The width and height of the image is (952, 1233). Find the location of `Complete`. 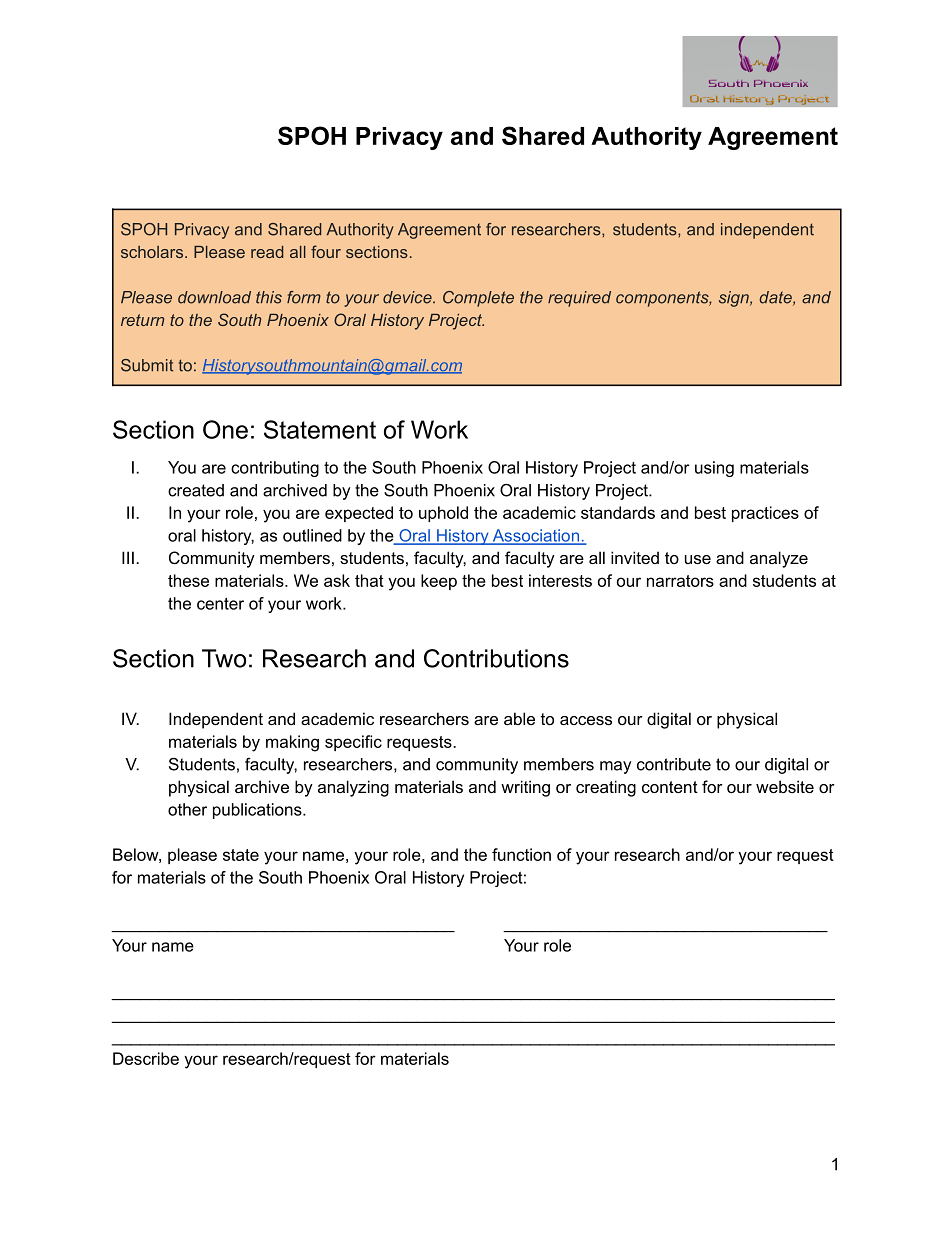

Complete is located at coordinates (478, 299).
